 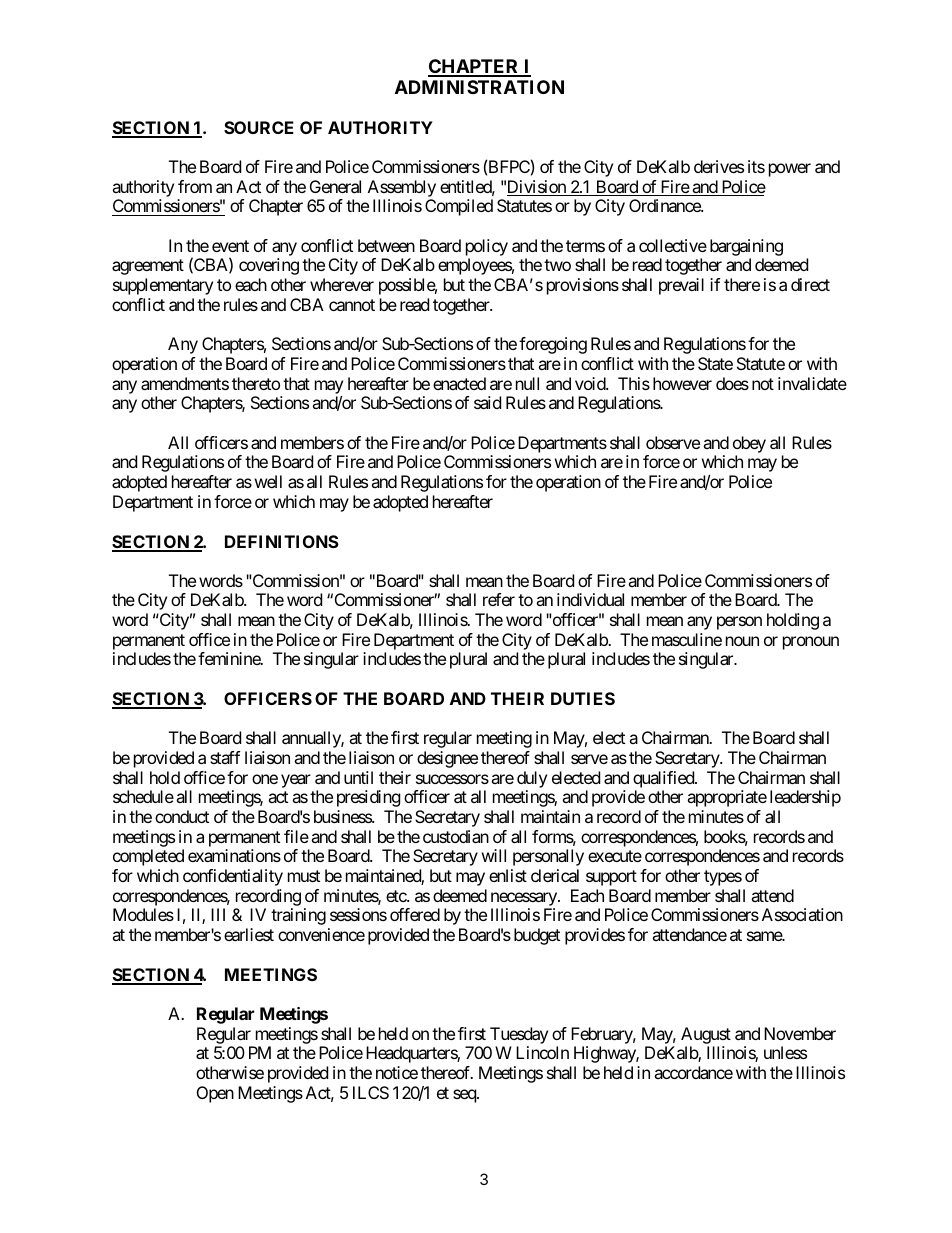 I want to click on SOURCE, so click(x=259, y=127).
